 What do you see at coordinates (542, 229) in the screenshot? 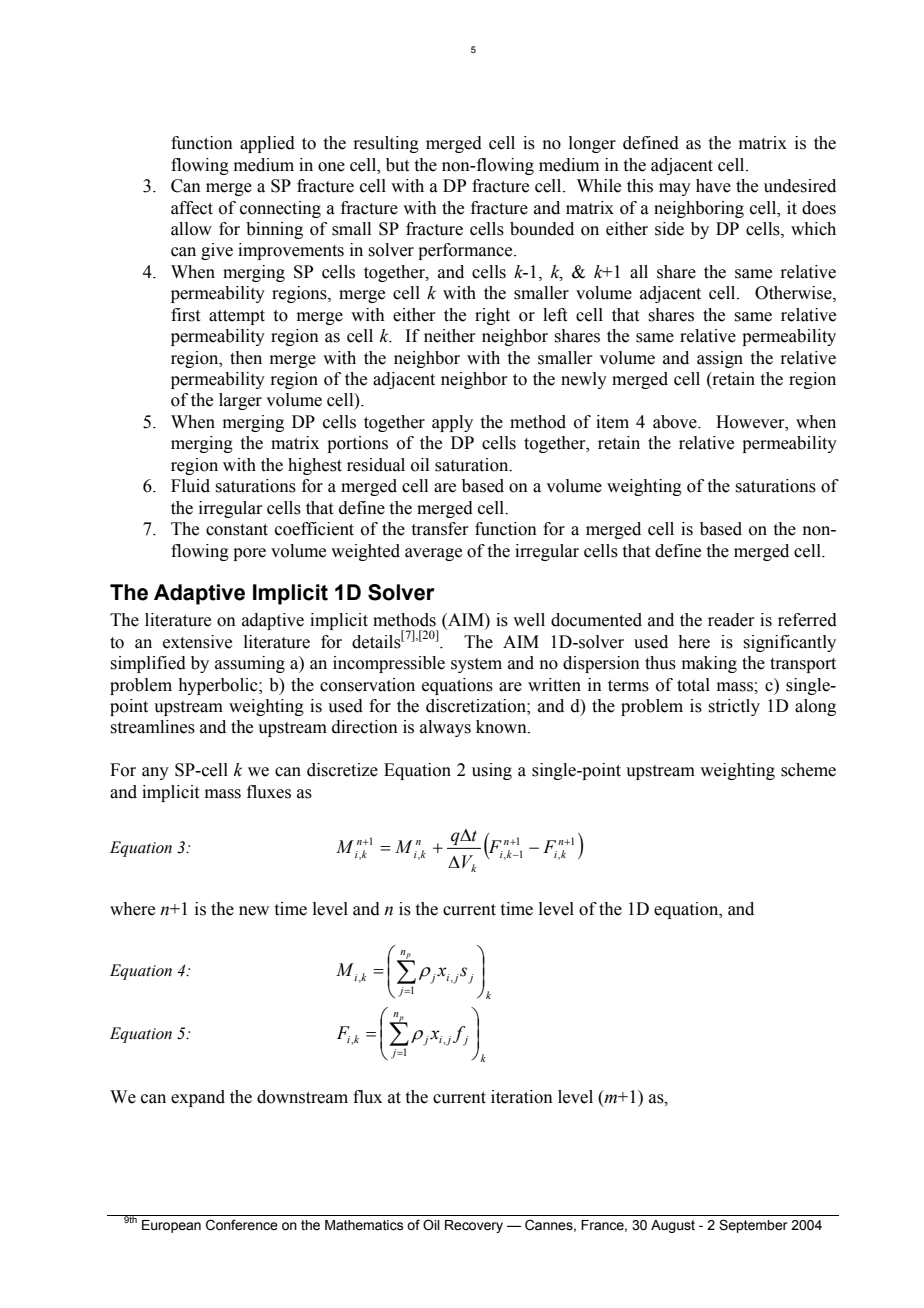
I see `bounded` at bounding box center [542, 229].
